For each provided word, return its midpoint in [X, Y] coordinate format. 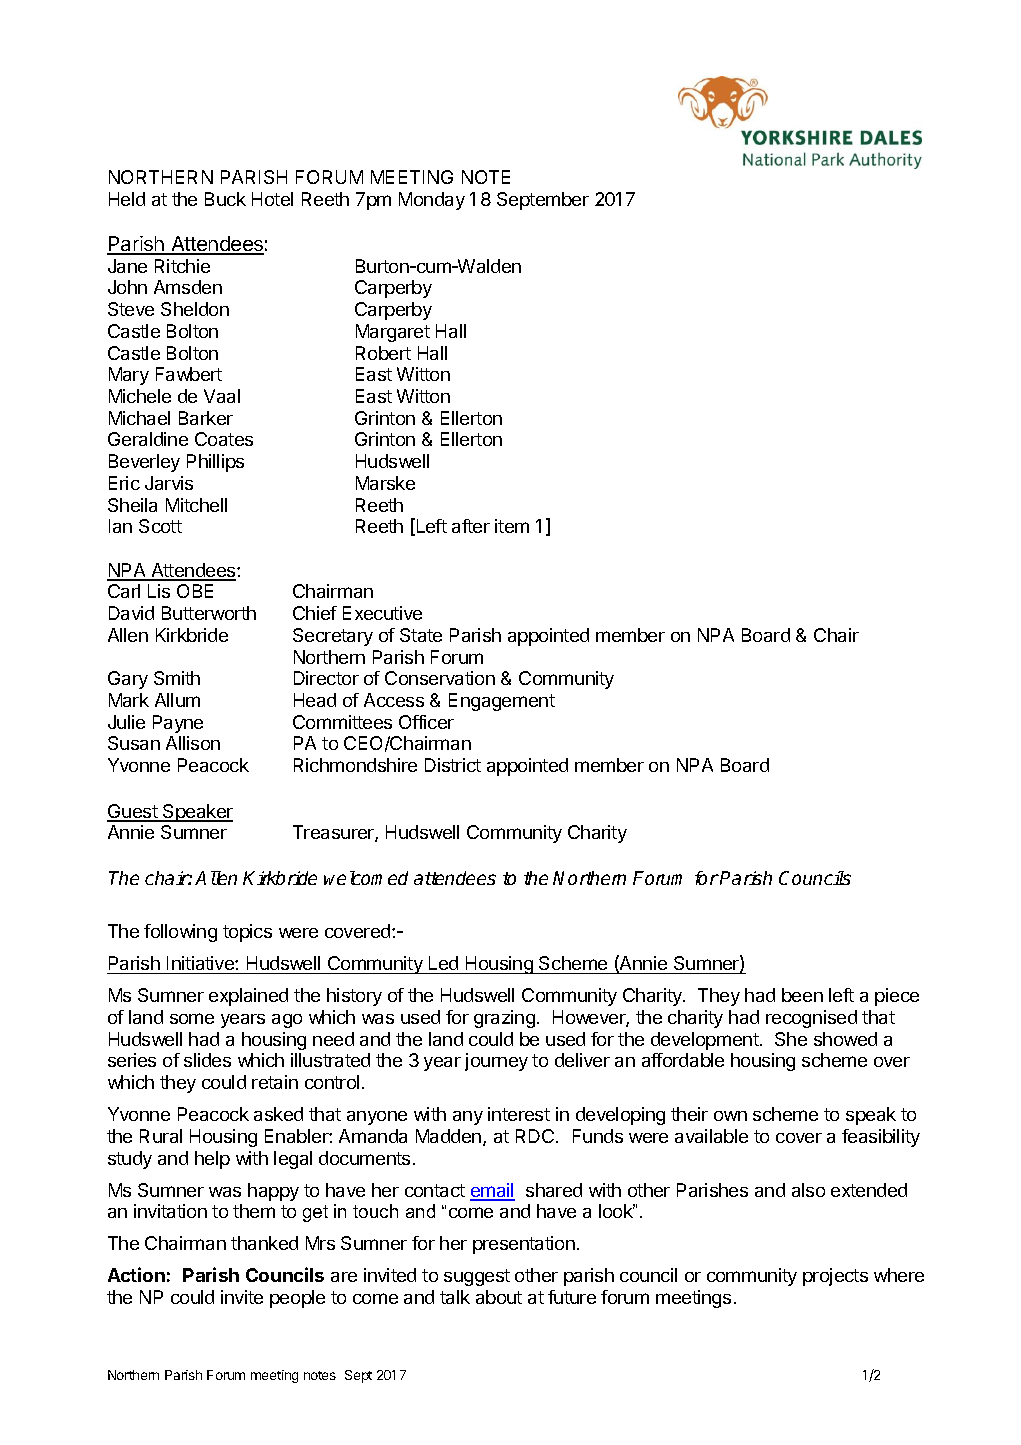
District [453, 765]
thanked [264, 1243]
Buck [225, 199]
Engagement [502, 702]
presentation [524, 1245]
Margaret [393, 333]
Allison [193, 743]
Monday [432, 201]
